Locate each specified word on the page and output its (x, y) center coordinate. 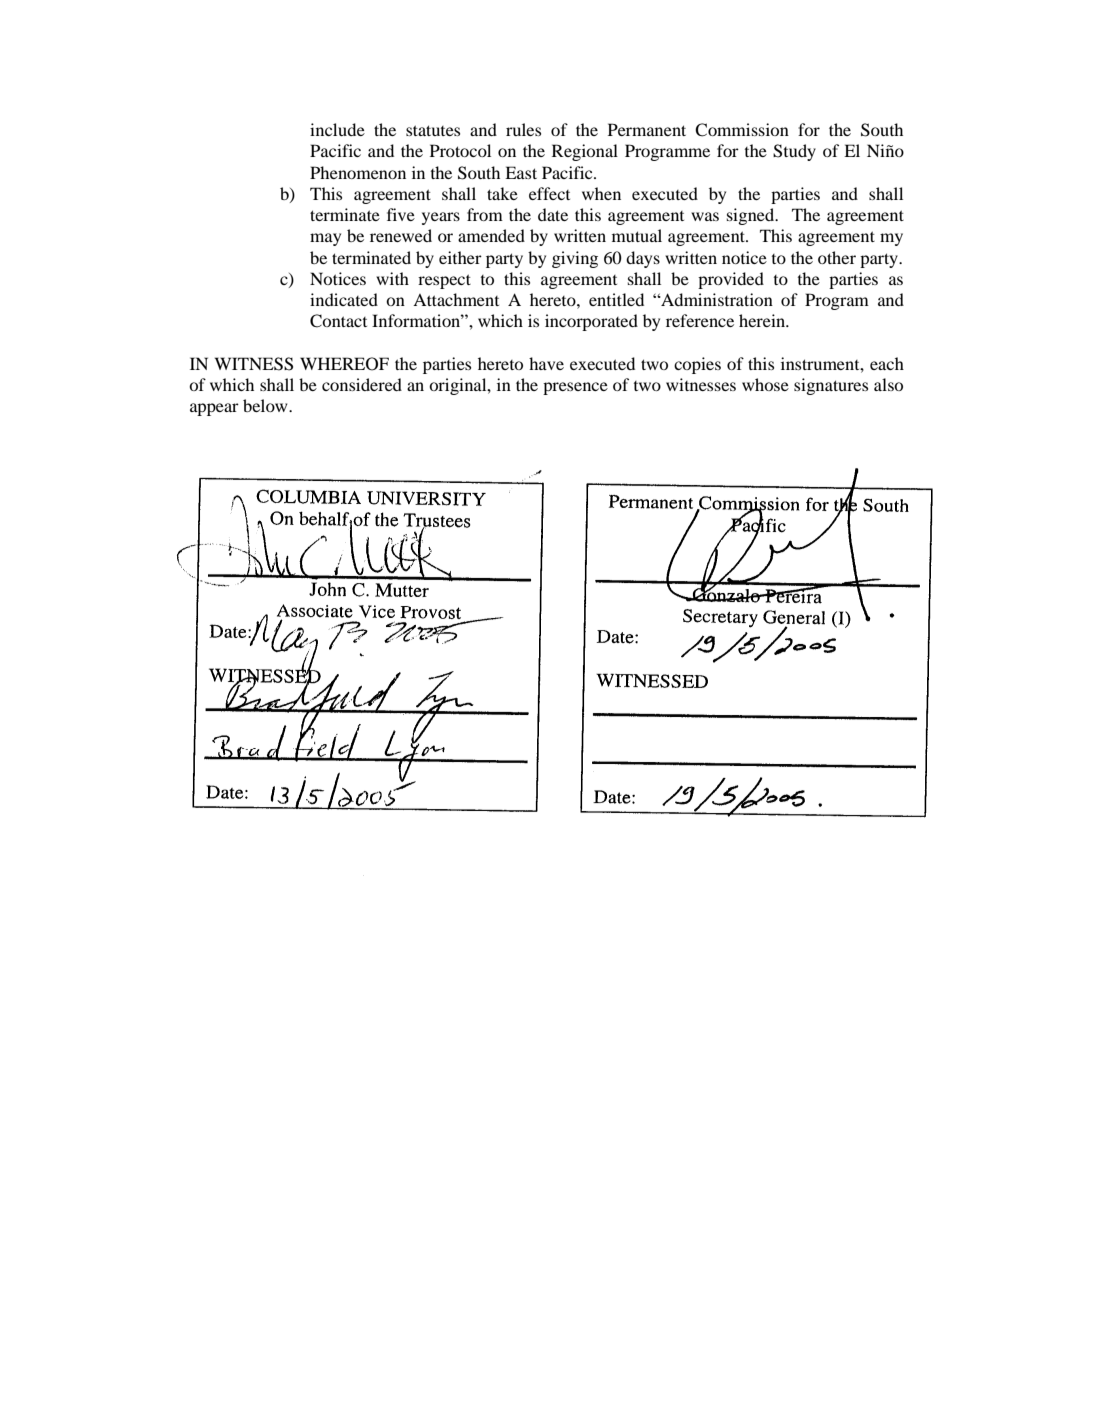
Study (794, 152)
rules (523, 129)
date (553, 214)
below (266, 405)
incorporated (591, 322)
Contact (338, 321)
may (325, 239)
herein (763, 320)
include (337, 129)
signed (752, 216)
